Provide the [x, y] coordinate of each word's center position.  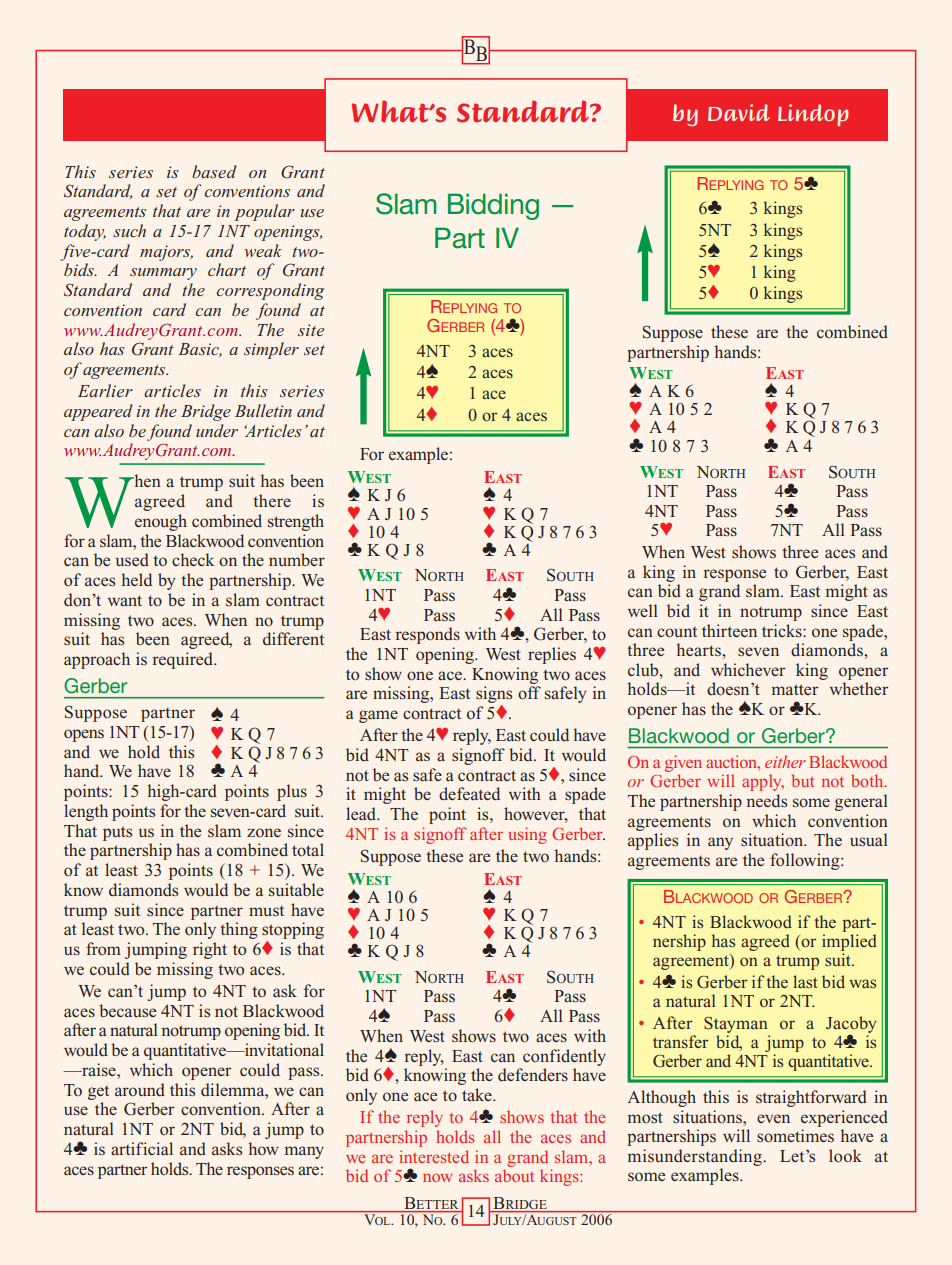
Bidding [493, 206]
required [184, 660]
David [739, 112]
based [214, 171]
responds [427, 635]
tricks [783, 630]
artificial [142, 1148]
